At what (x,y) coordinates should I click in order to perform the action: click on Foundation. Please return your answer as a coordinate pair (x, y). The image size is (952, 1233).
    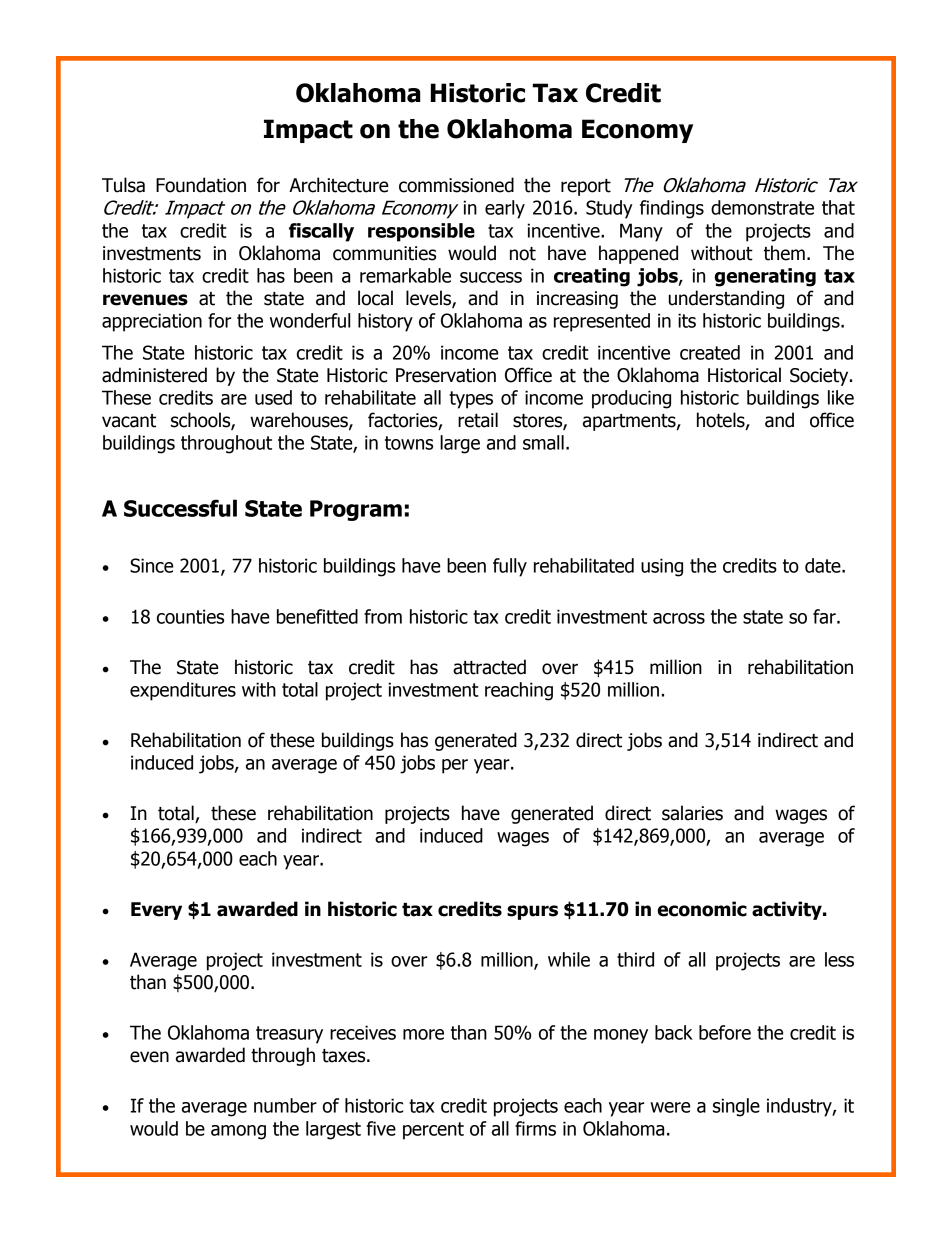
    Looking at the image, I should click on (201, 185).
